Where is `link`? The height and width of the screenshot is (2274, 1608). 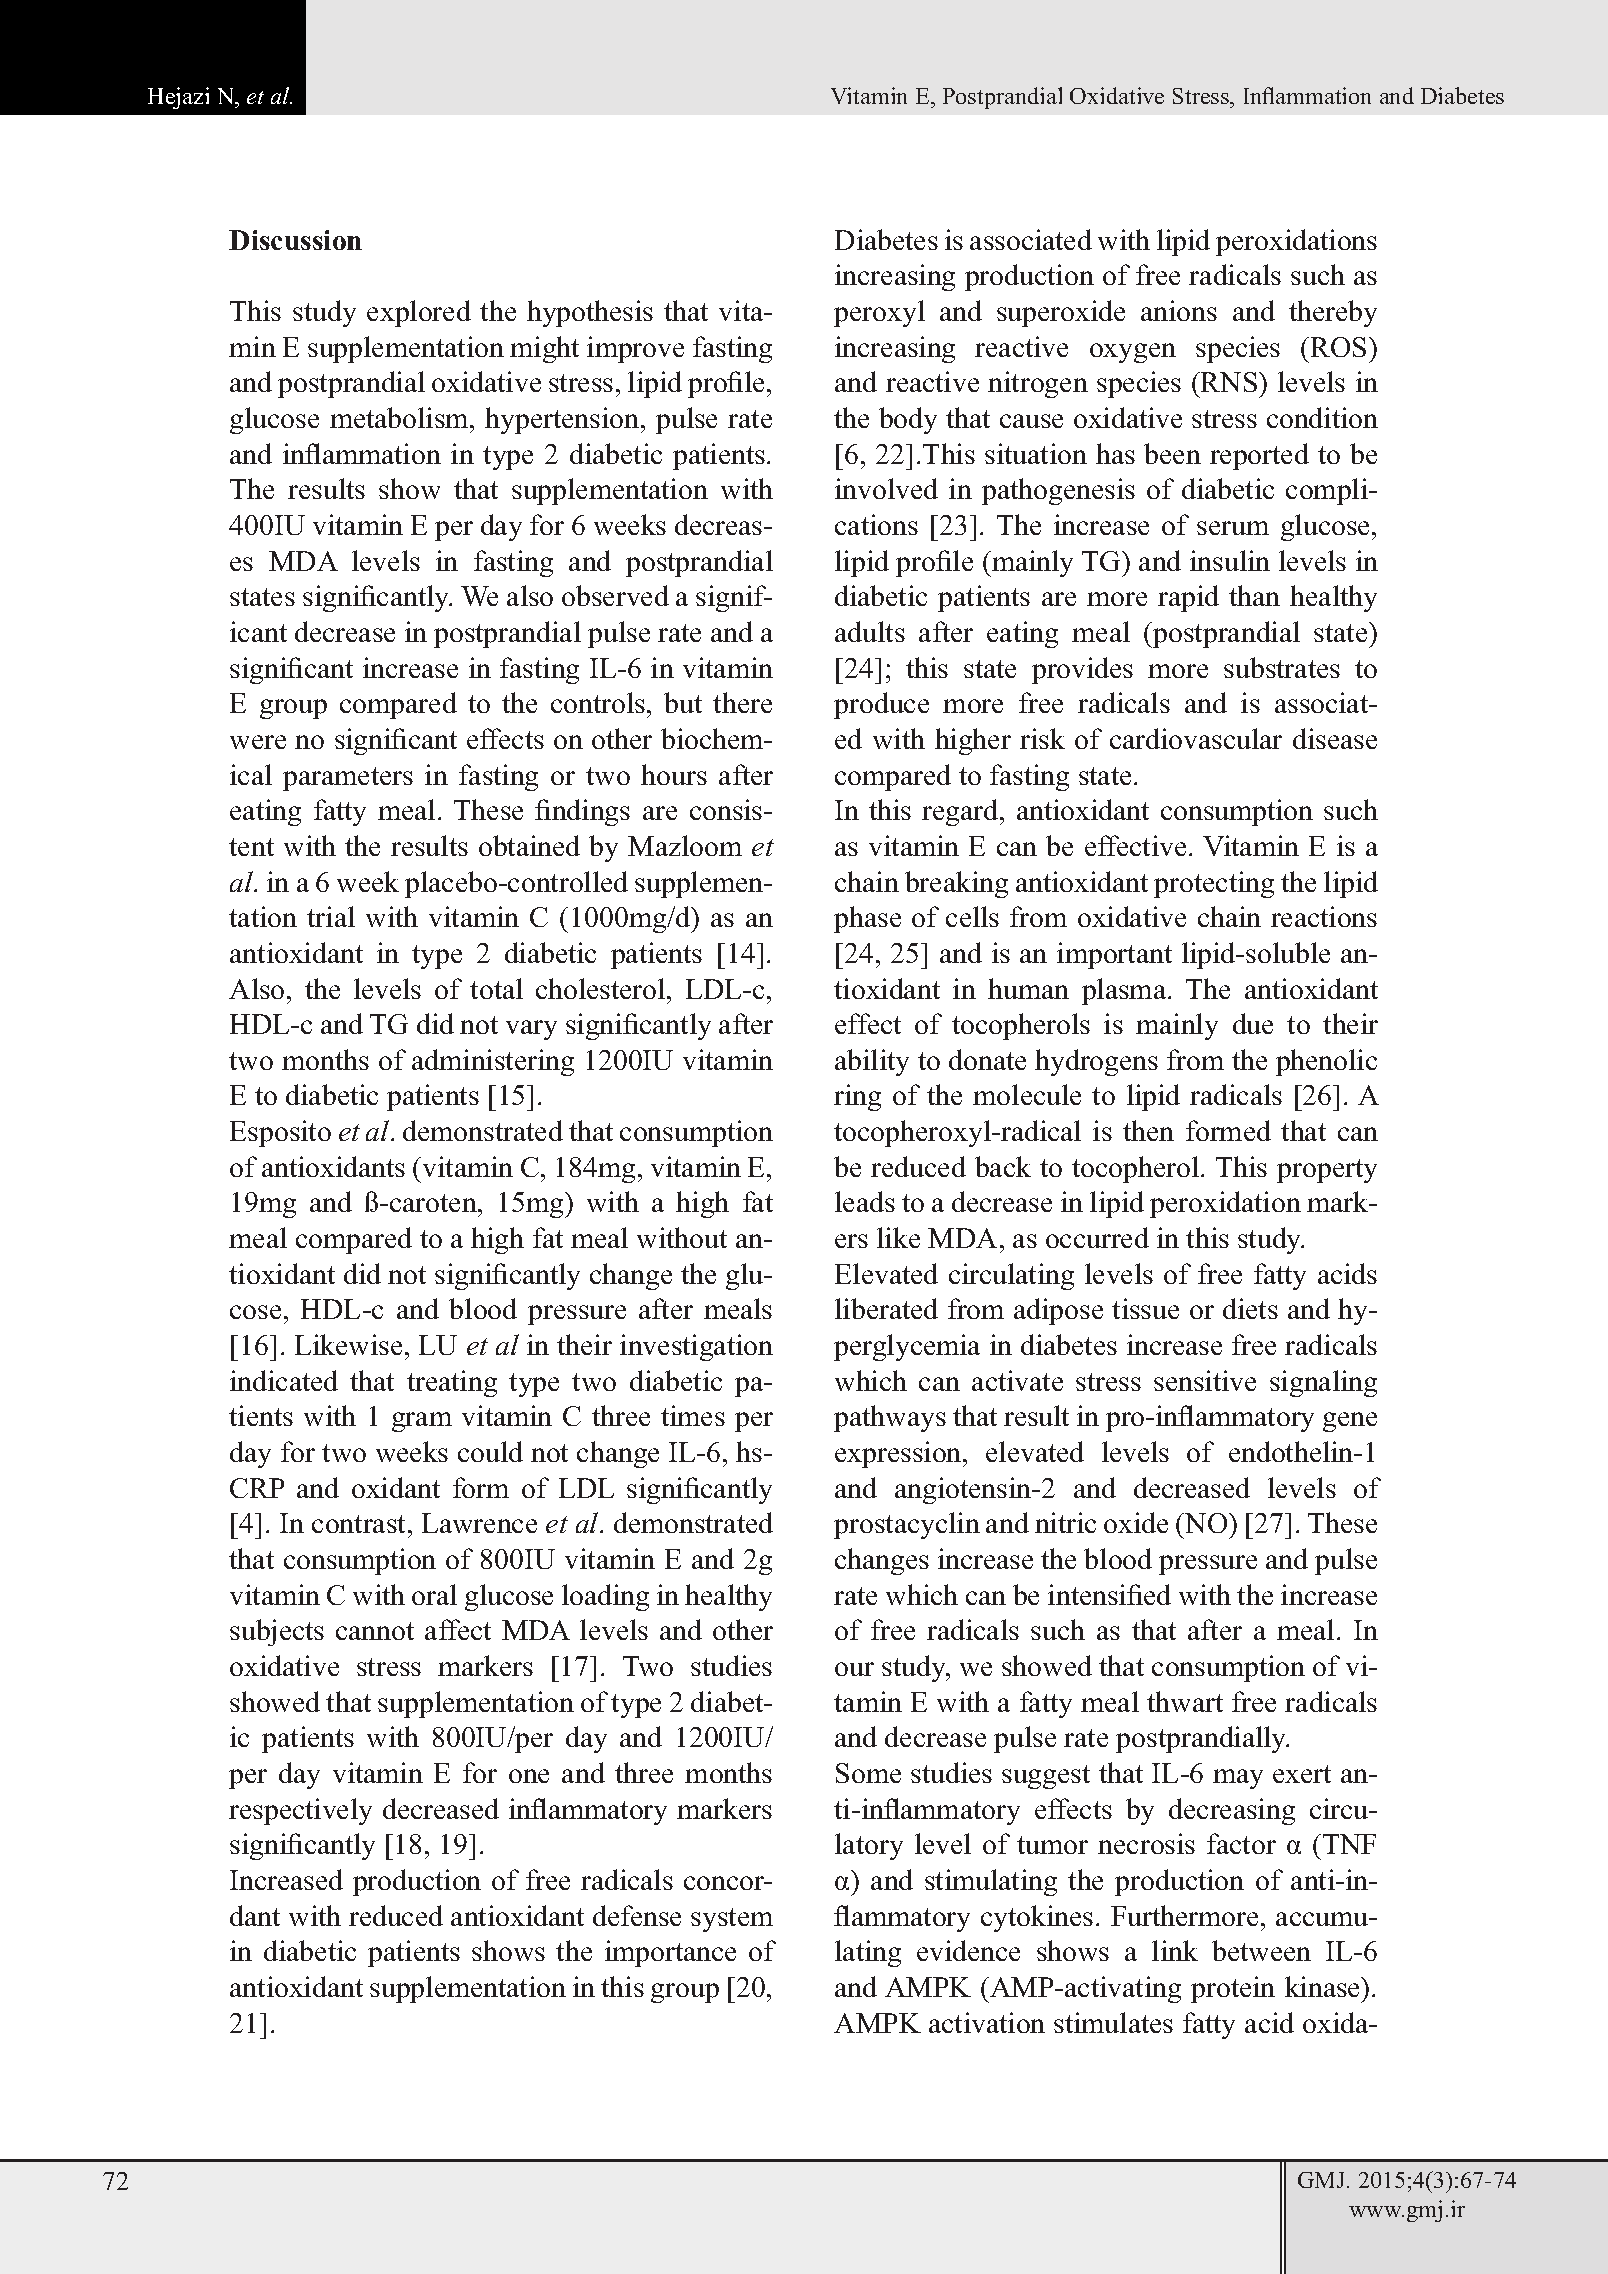 link is located at coordinates (1175, 1950).
